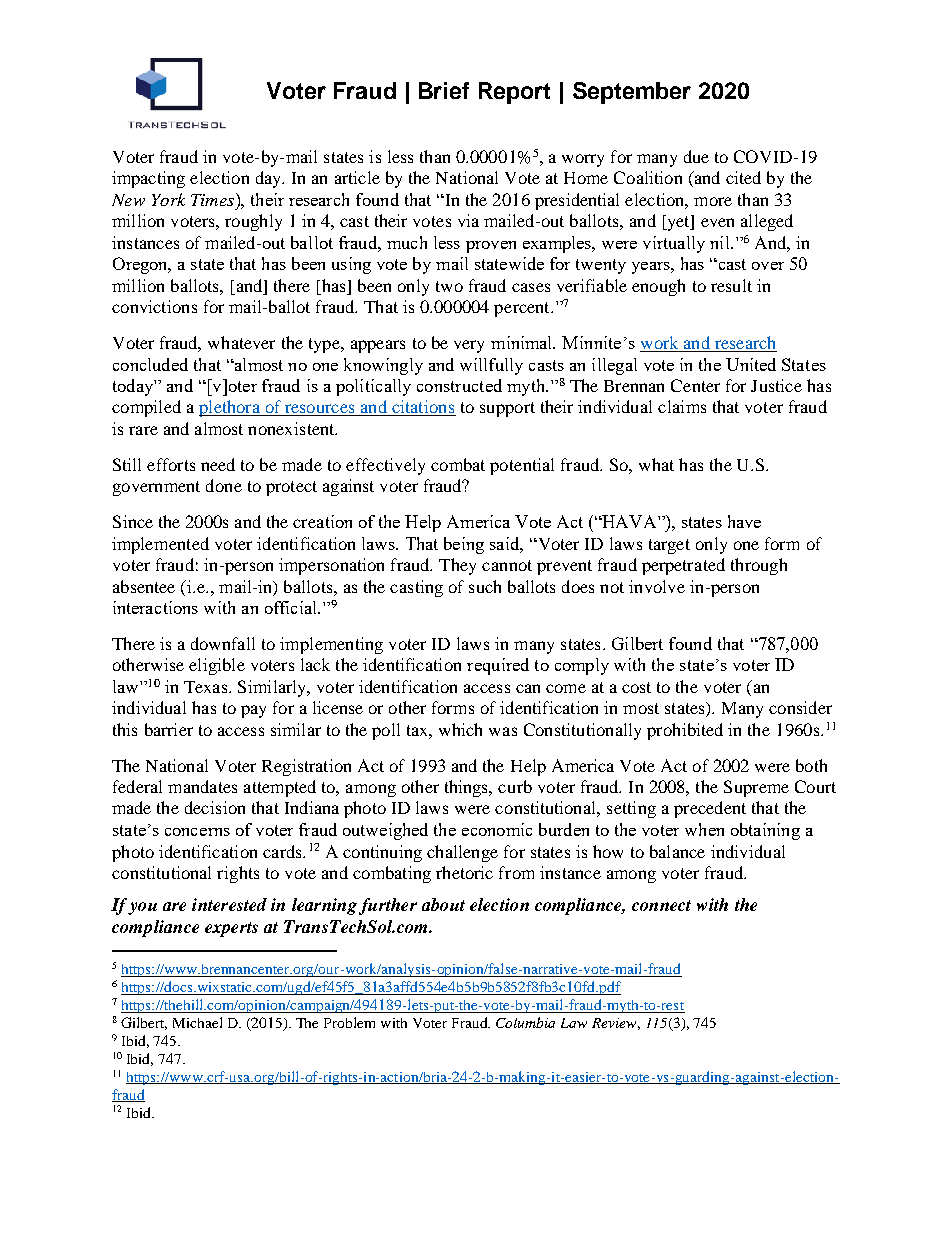 This document has width=952, height=1233. I want to click on support, so click(507, 409).
